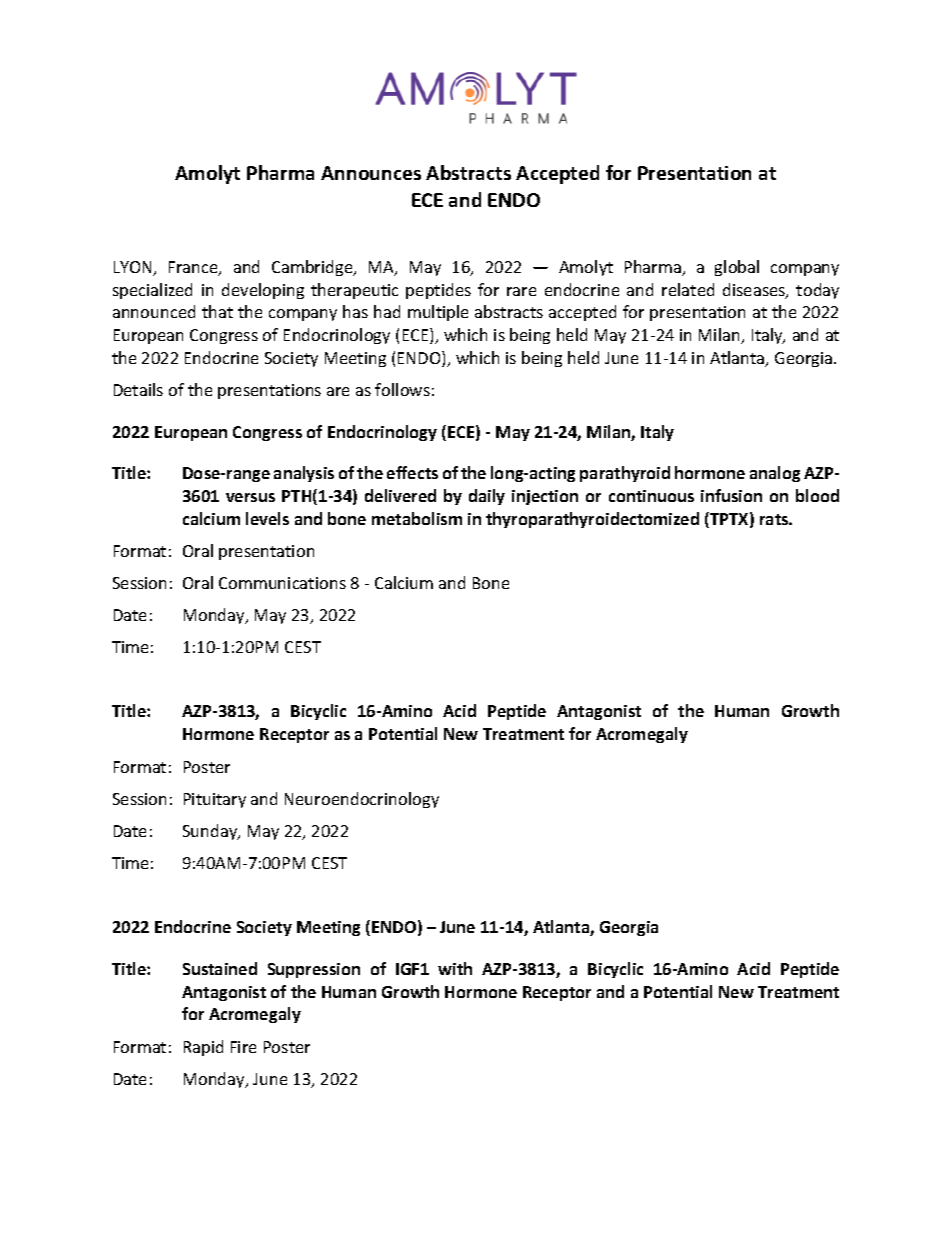 This screenshot has width=952, height=1233. What do you see at coordinates (194, 268) in the screenshot?
I see `France` at bounding box center [194, 268].
